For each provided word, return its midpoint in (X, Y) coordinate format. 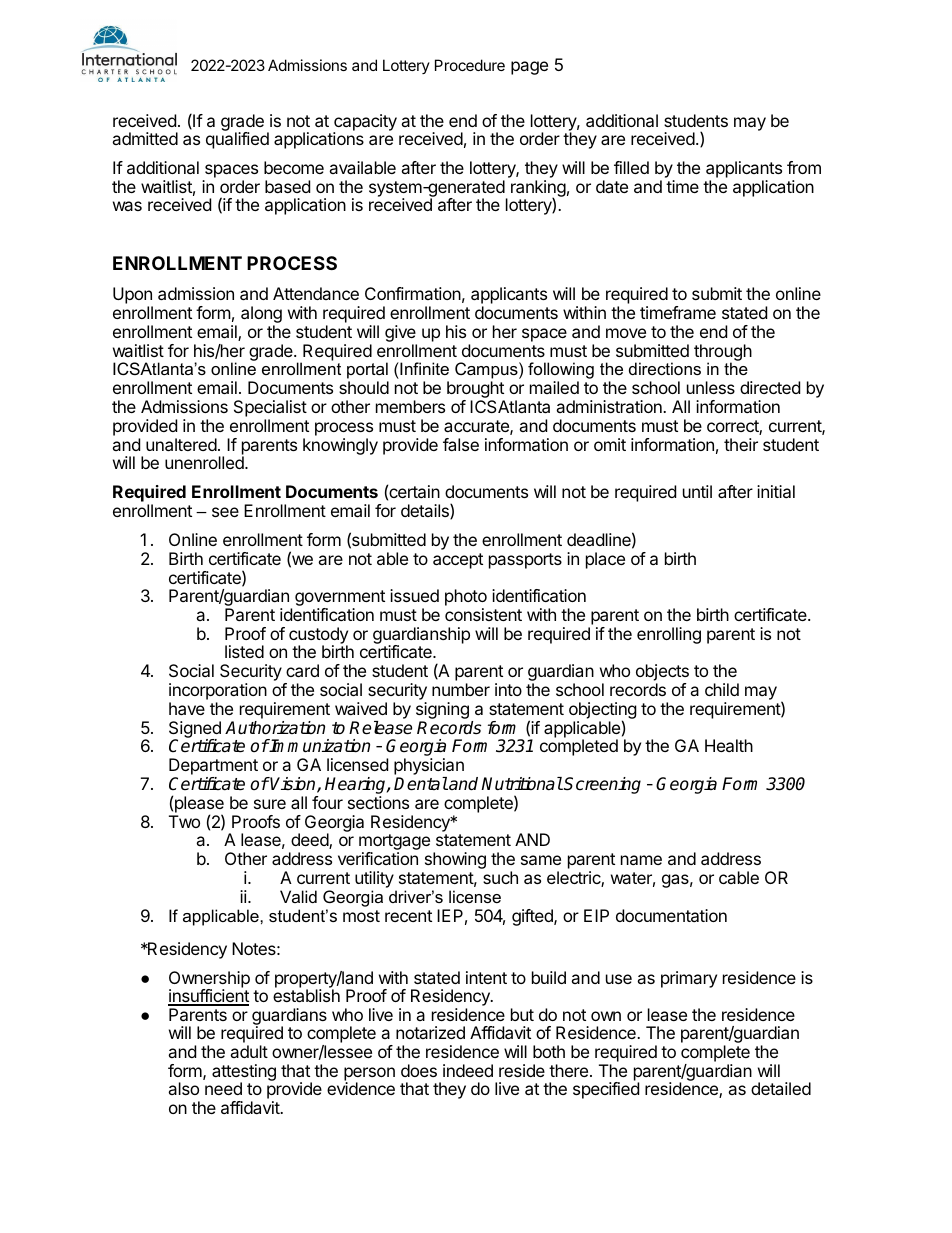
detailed (781, 1088)
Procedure (470, 65)
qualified (237, 140)
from (804, 167)
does (419, 1070)
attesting (244, 1073)
